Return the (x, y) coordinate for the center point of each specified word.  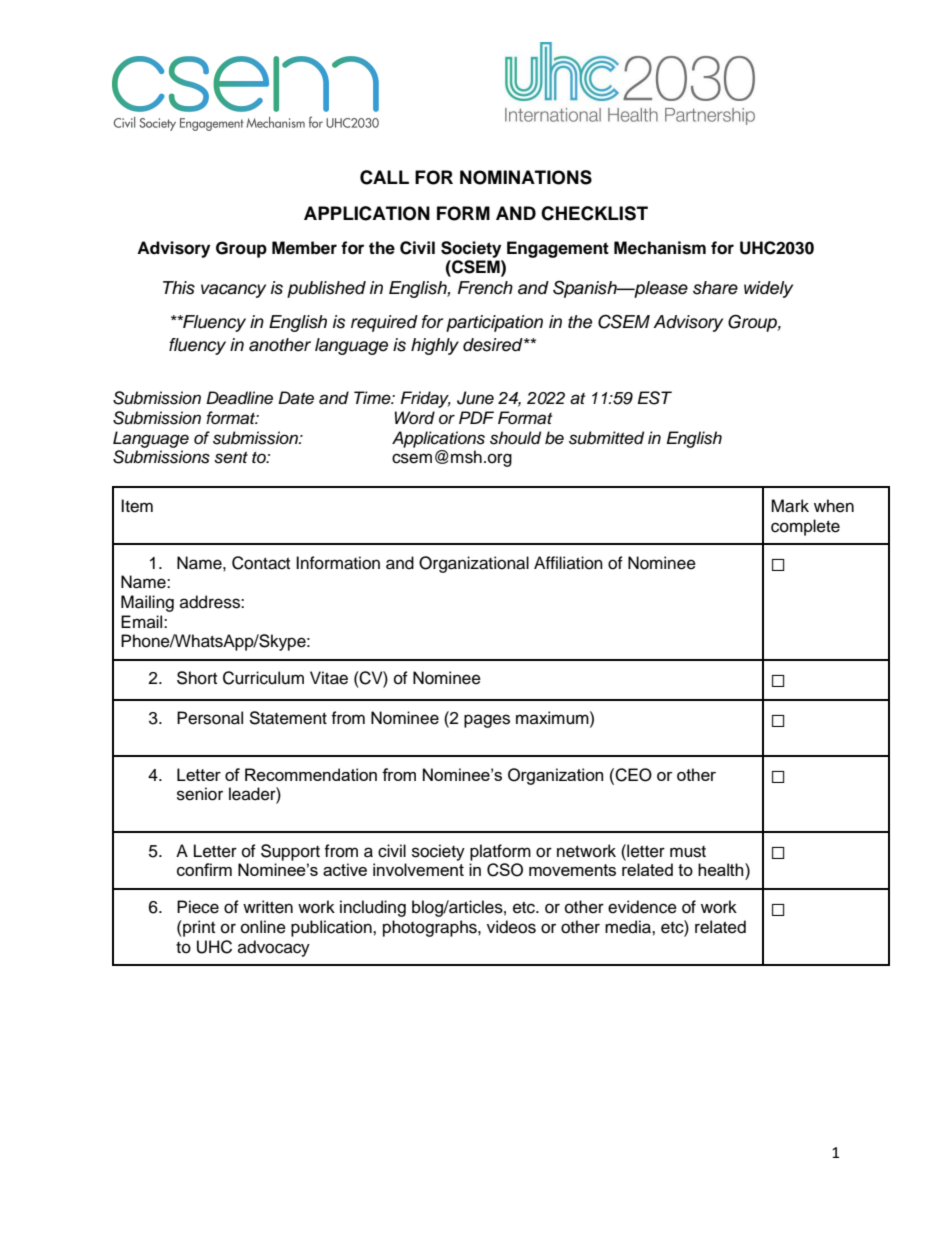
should (515, 438)
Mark (790, 506)
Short (197, 678)
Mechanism (660, 248)
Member (304, 248)
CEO (632, 775)
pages (487, 721)
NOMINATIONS (526, 177)
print (198, 928)
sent (231, 458)
